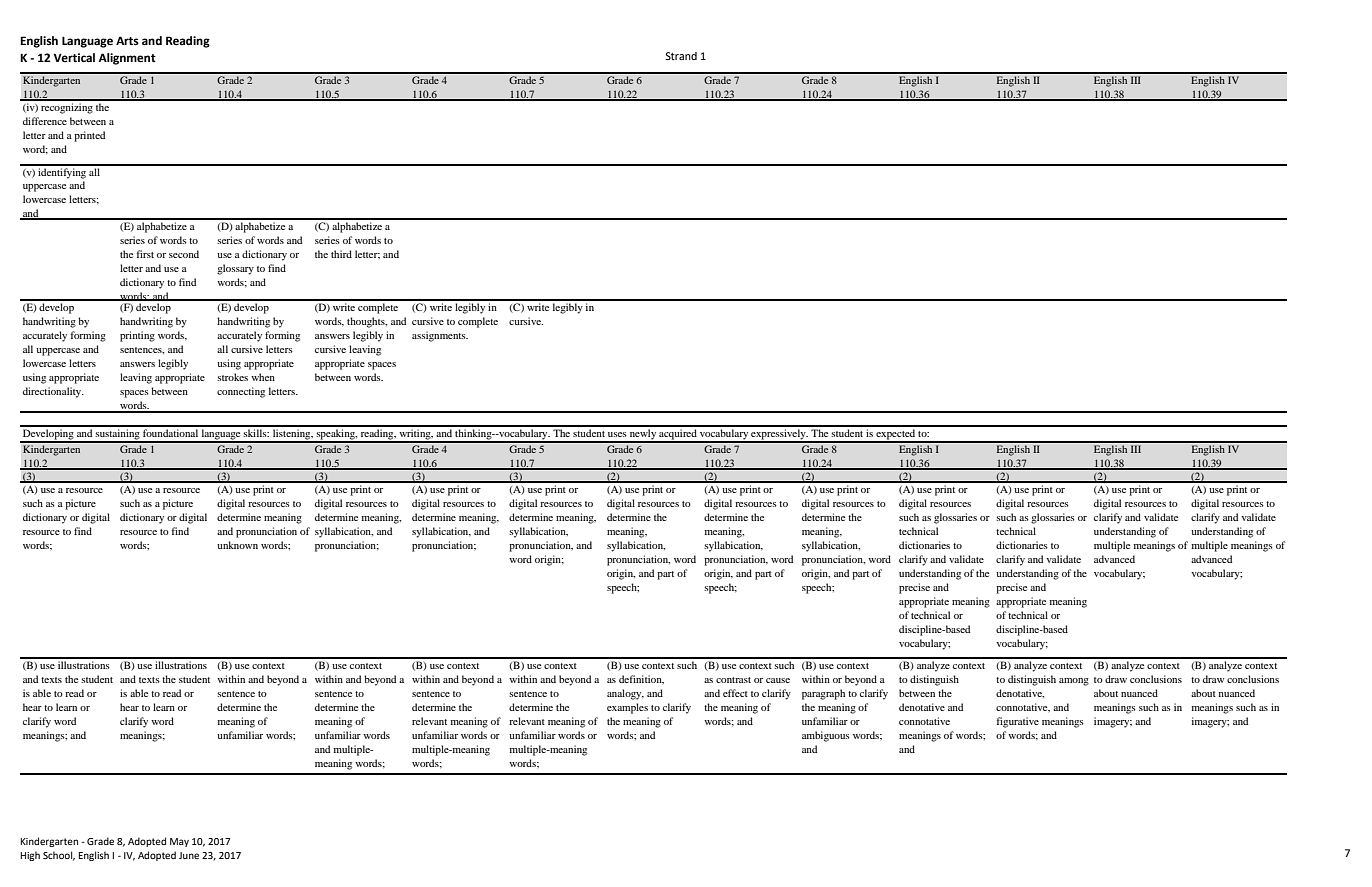 The image size is (1372, 887). I want to click on third, so click(341, 254).
